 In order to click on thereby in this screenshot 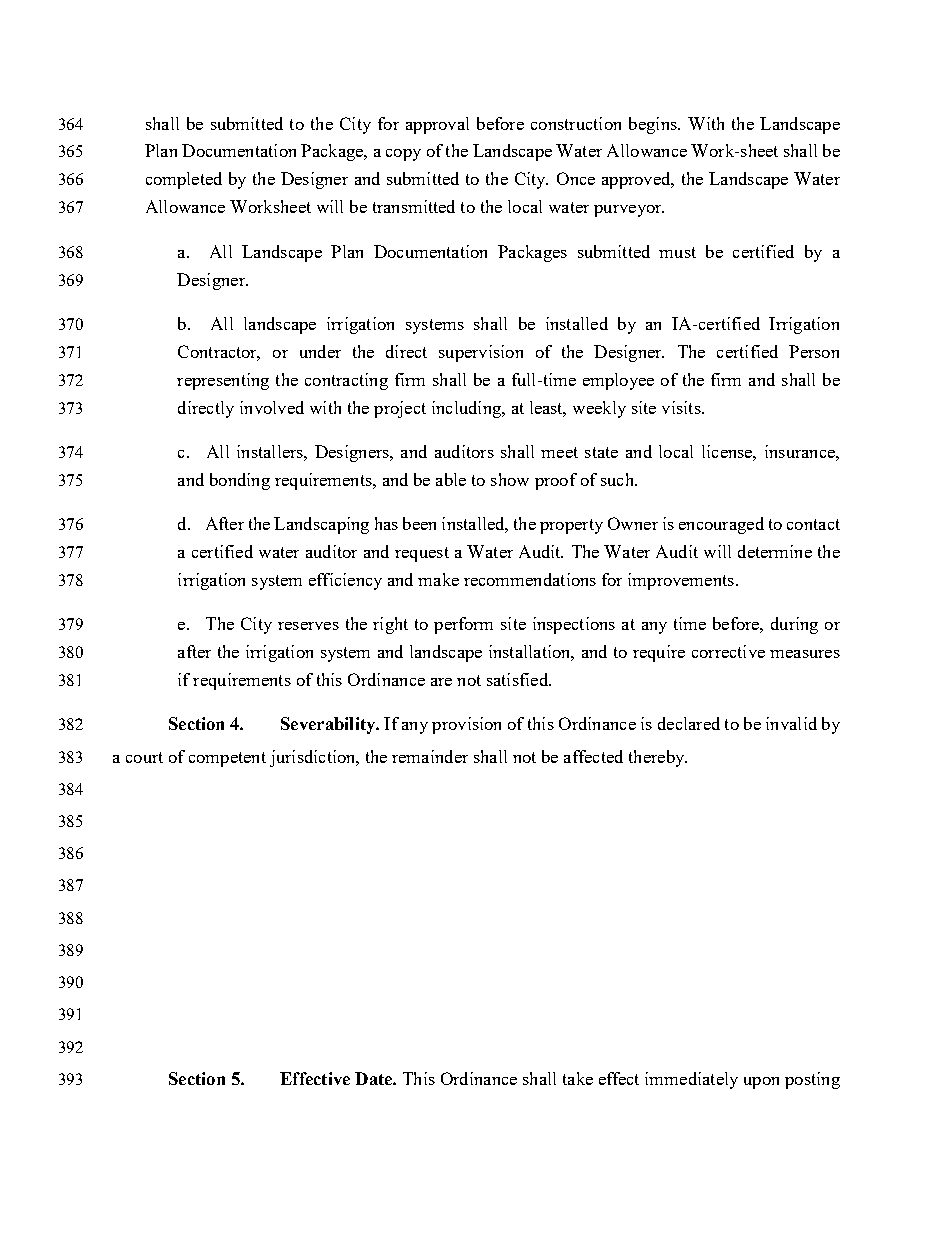, I will do `click(658, 758)`.
